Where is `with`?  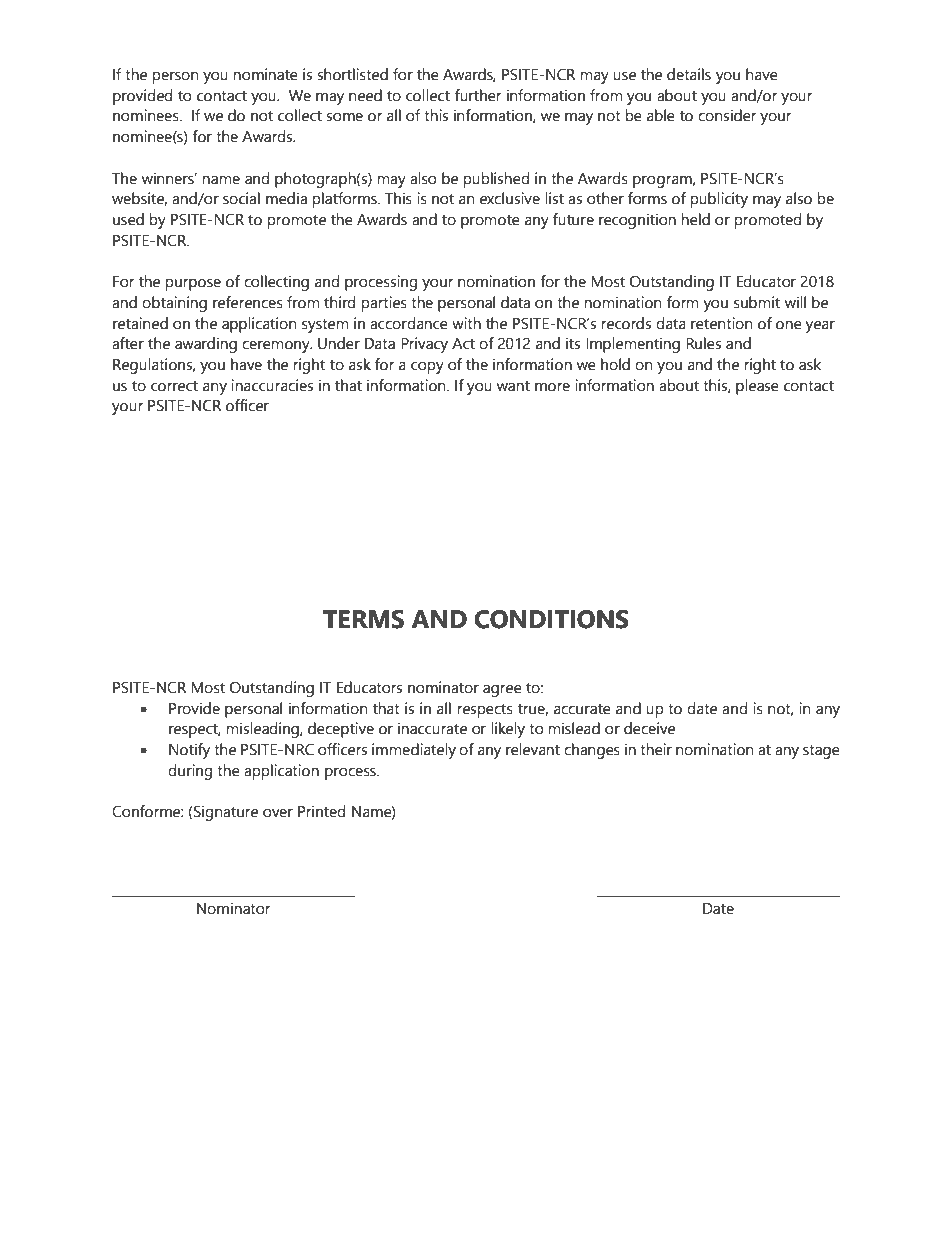
with is located at coordinates (466, 323).
